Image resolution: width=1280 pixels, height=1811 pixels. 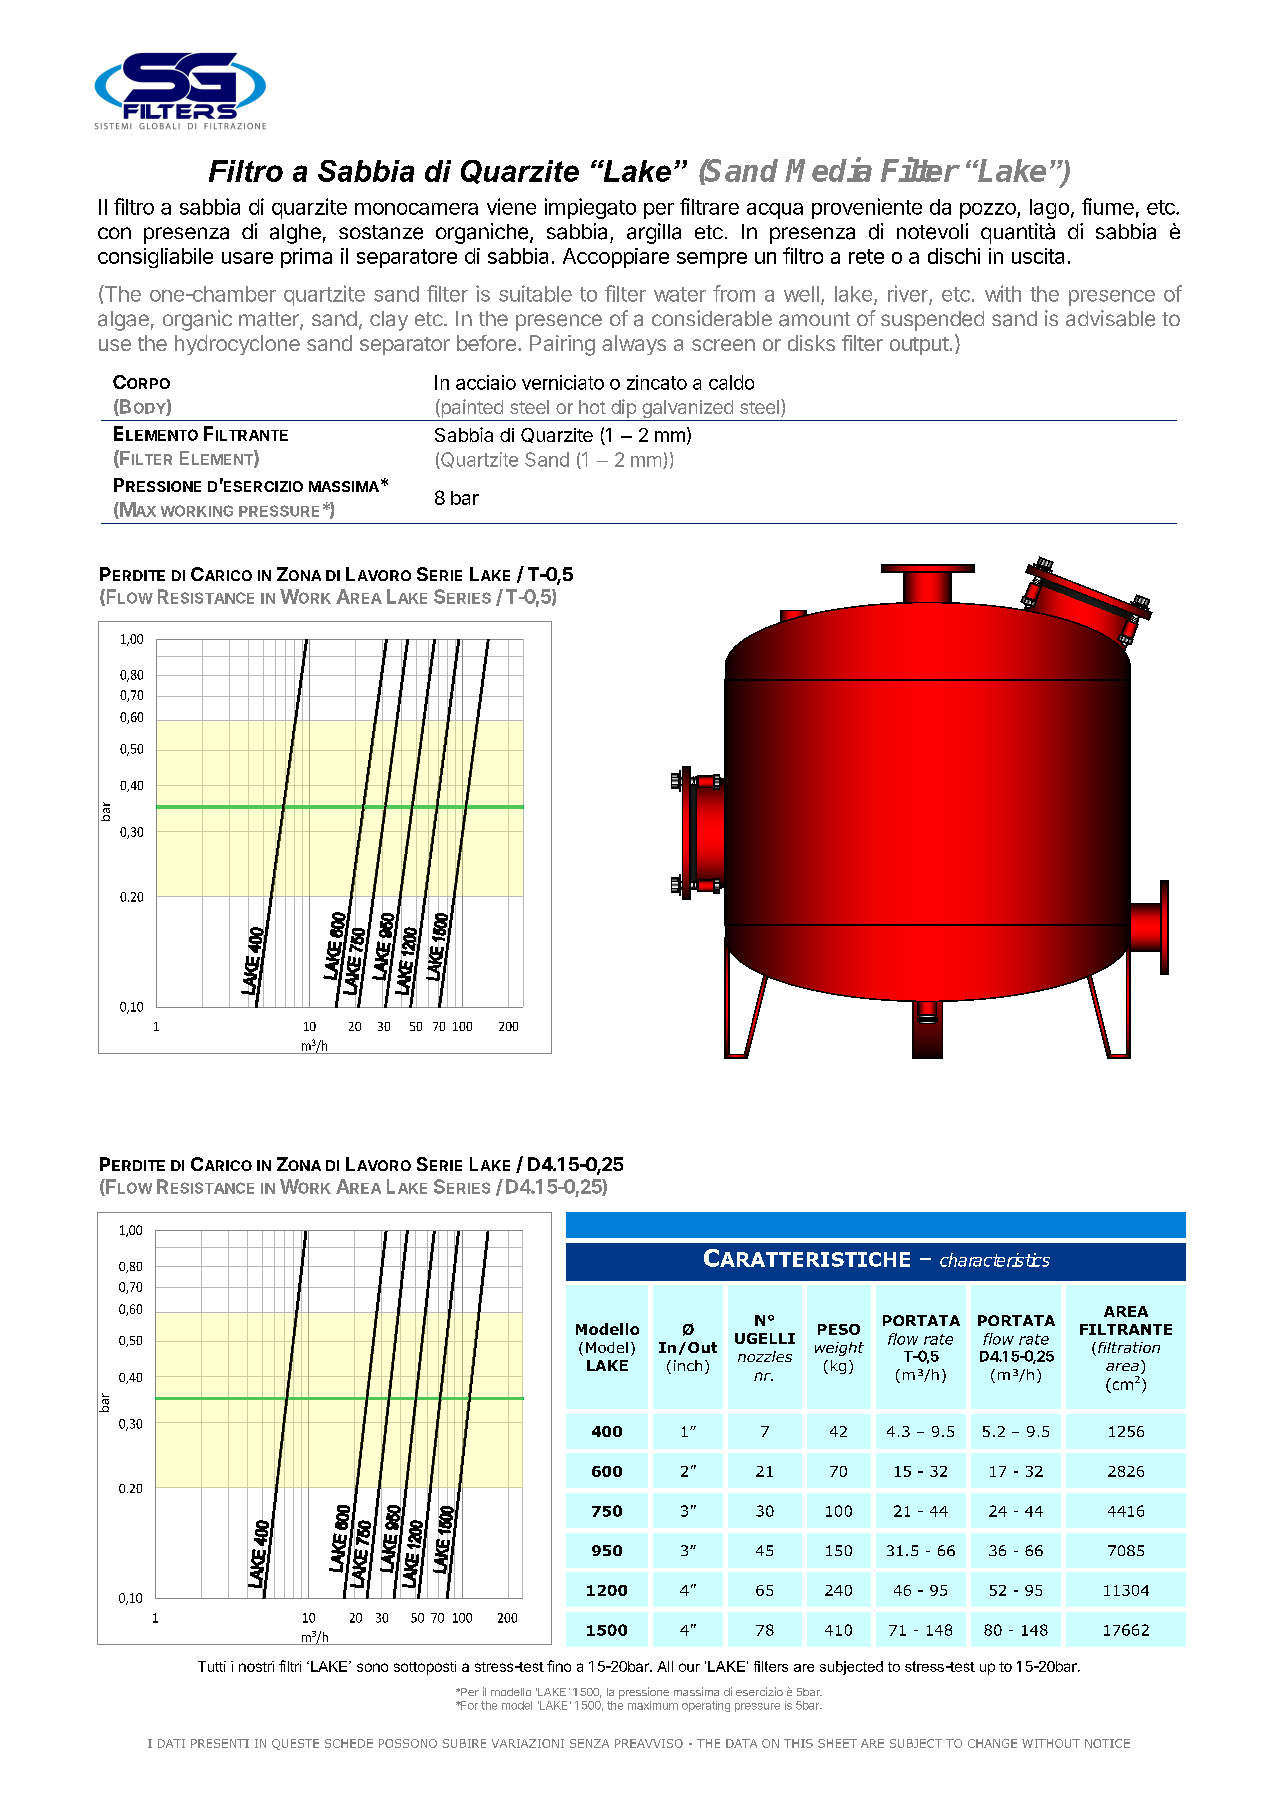 I want to click on inch, so click(x=688, y=1365).
